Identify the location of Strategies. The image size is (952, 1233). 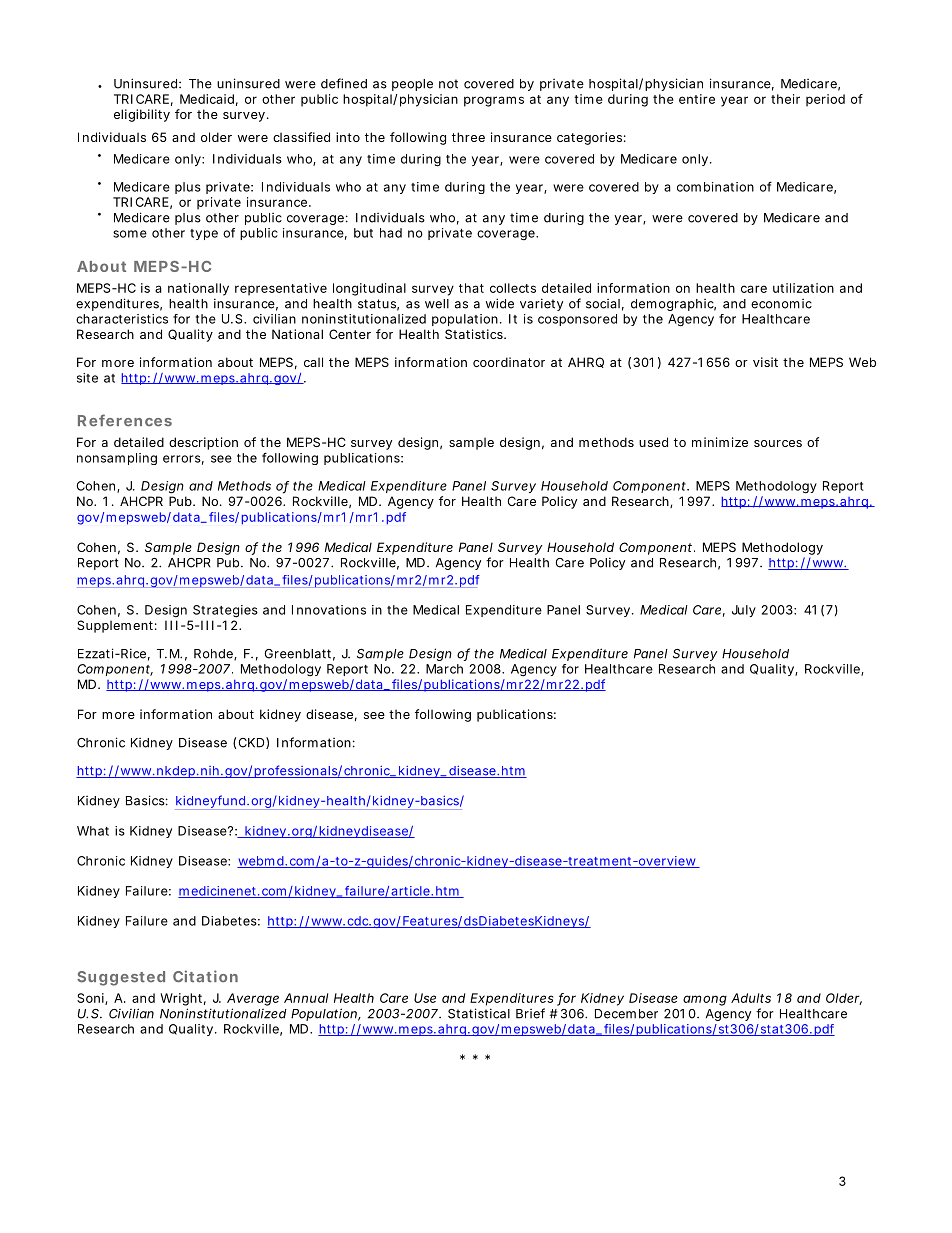
(225, 611).
